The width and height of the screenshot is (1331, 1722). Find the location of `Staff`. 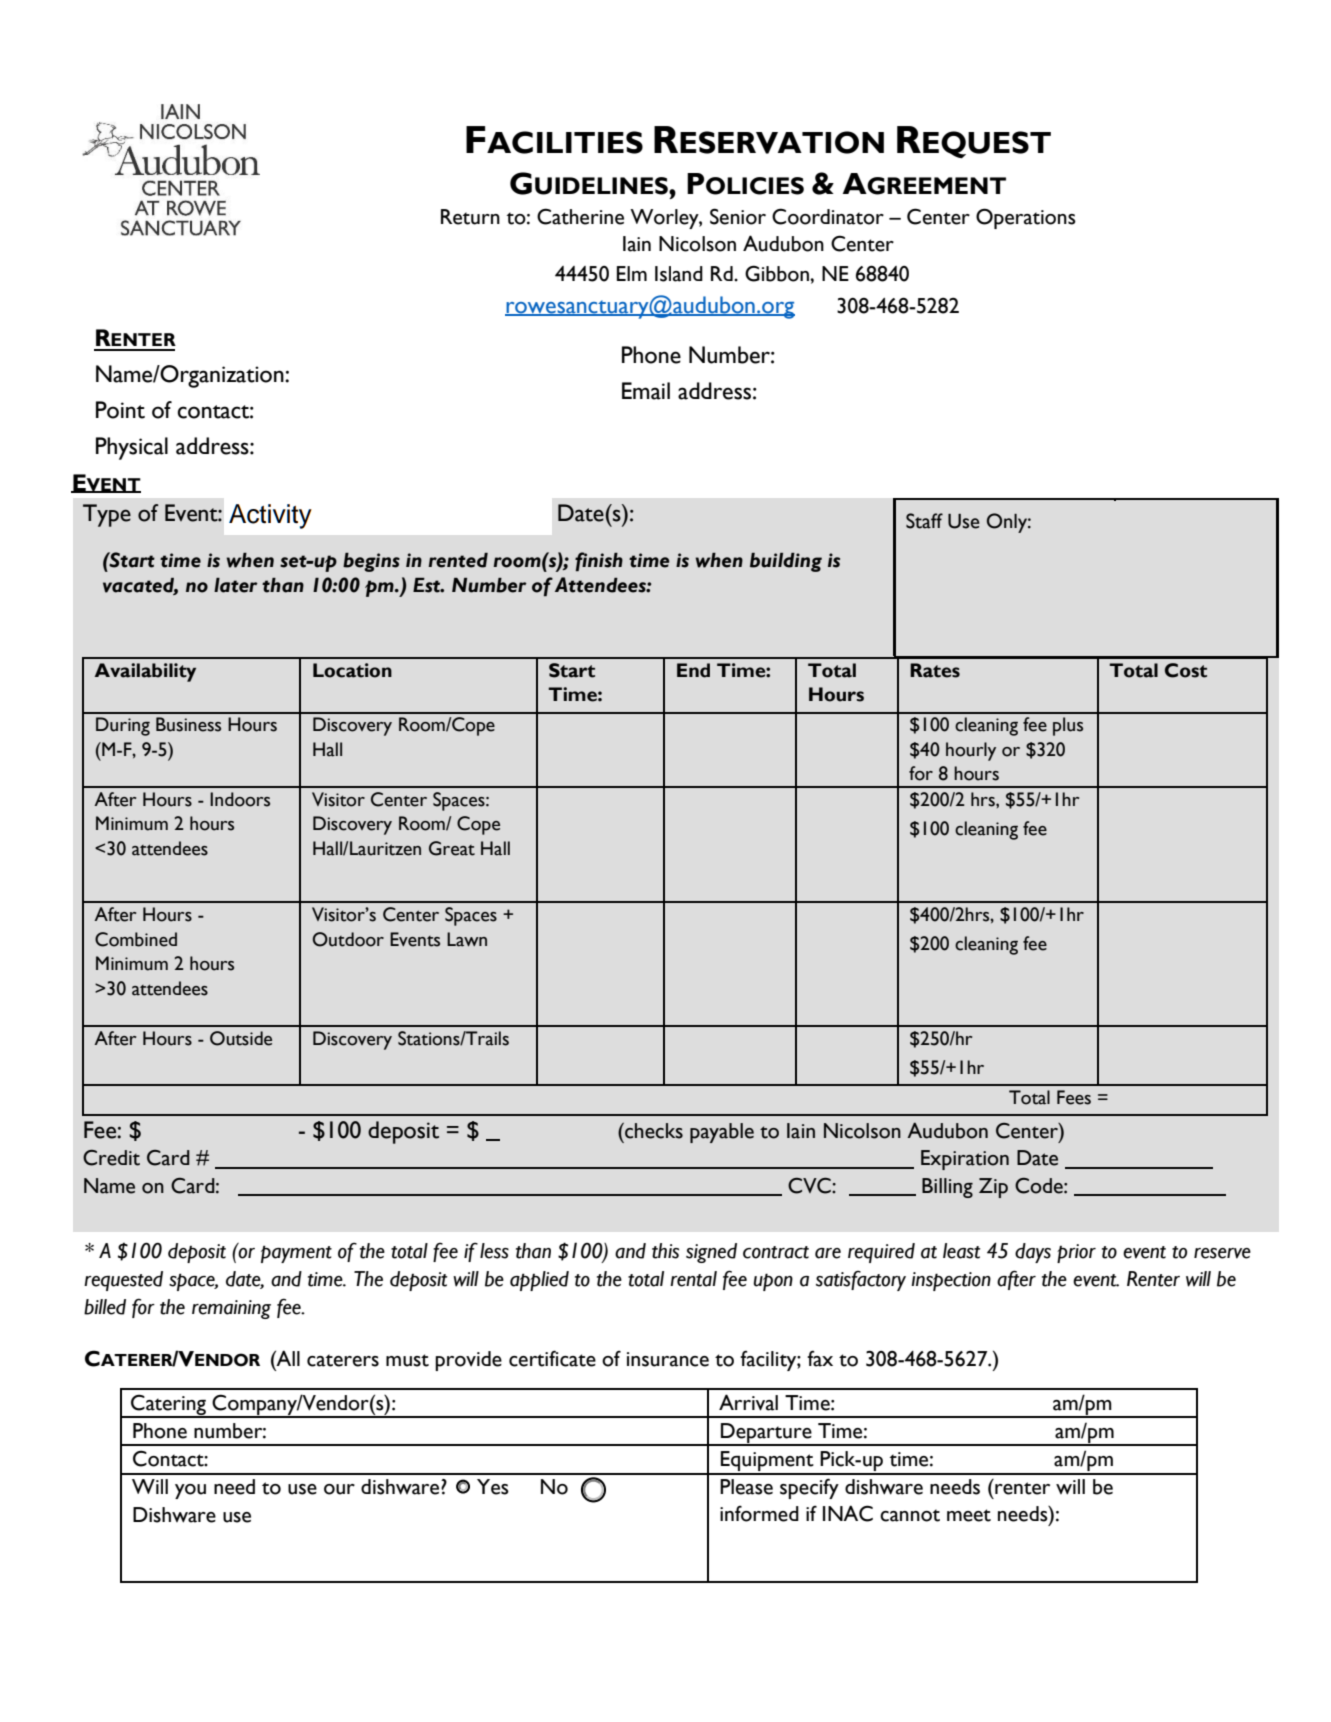

Staff is located at coordinates (924, 521).
